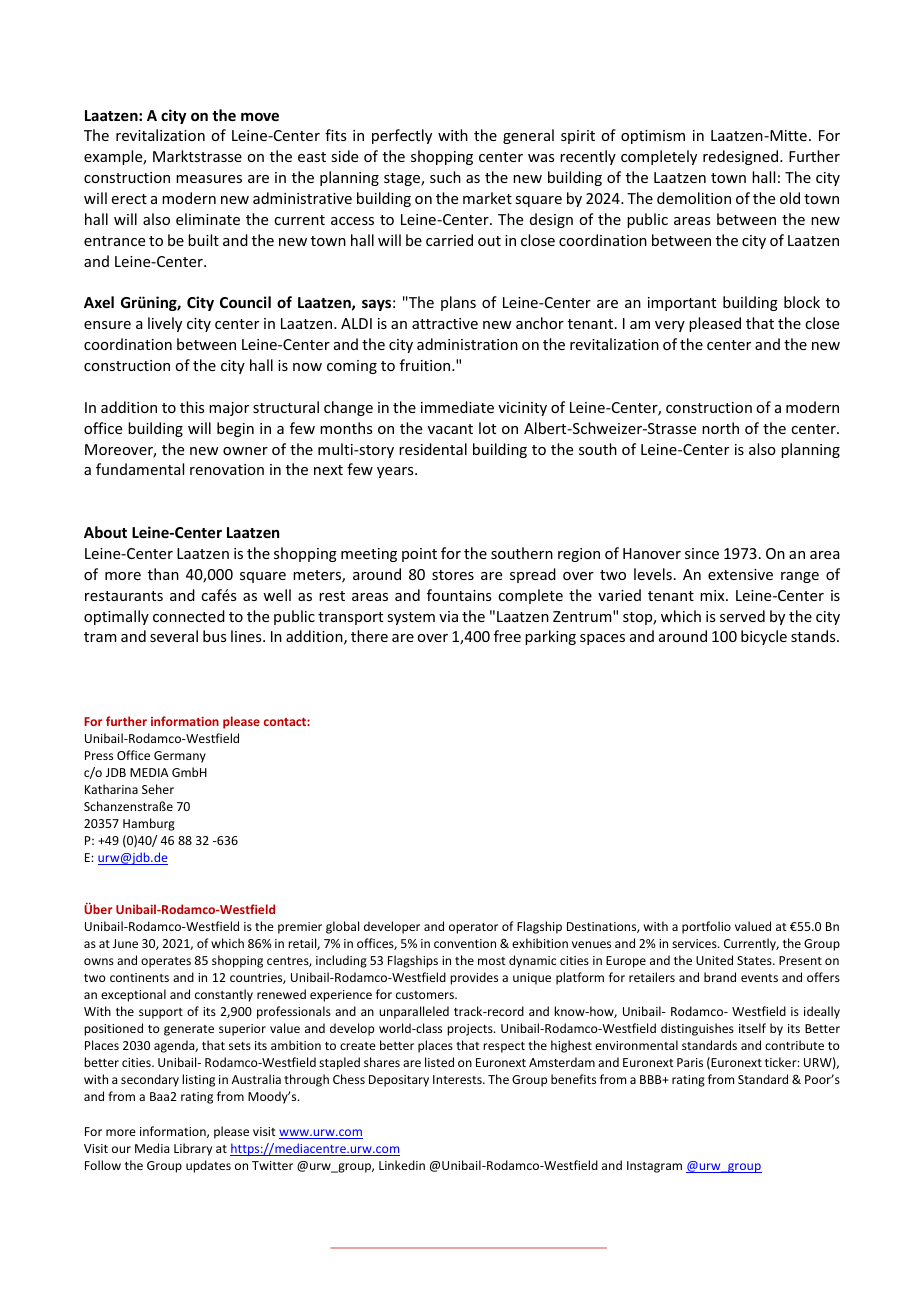 Image resolution: width=924 pixels, height=1309 pixels. I want to click on years, so click(396, 472).
